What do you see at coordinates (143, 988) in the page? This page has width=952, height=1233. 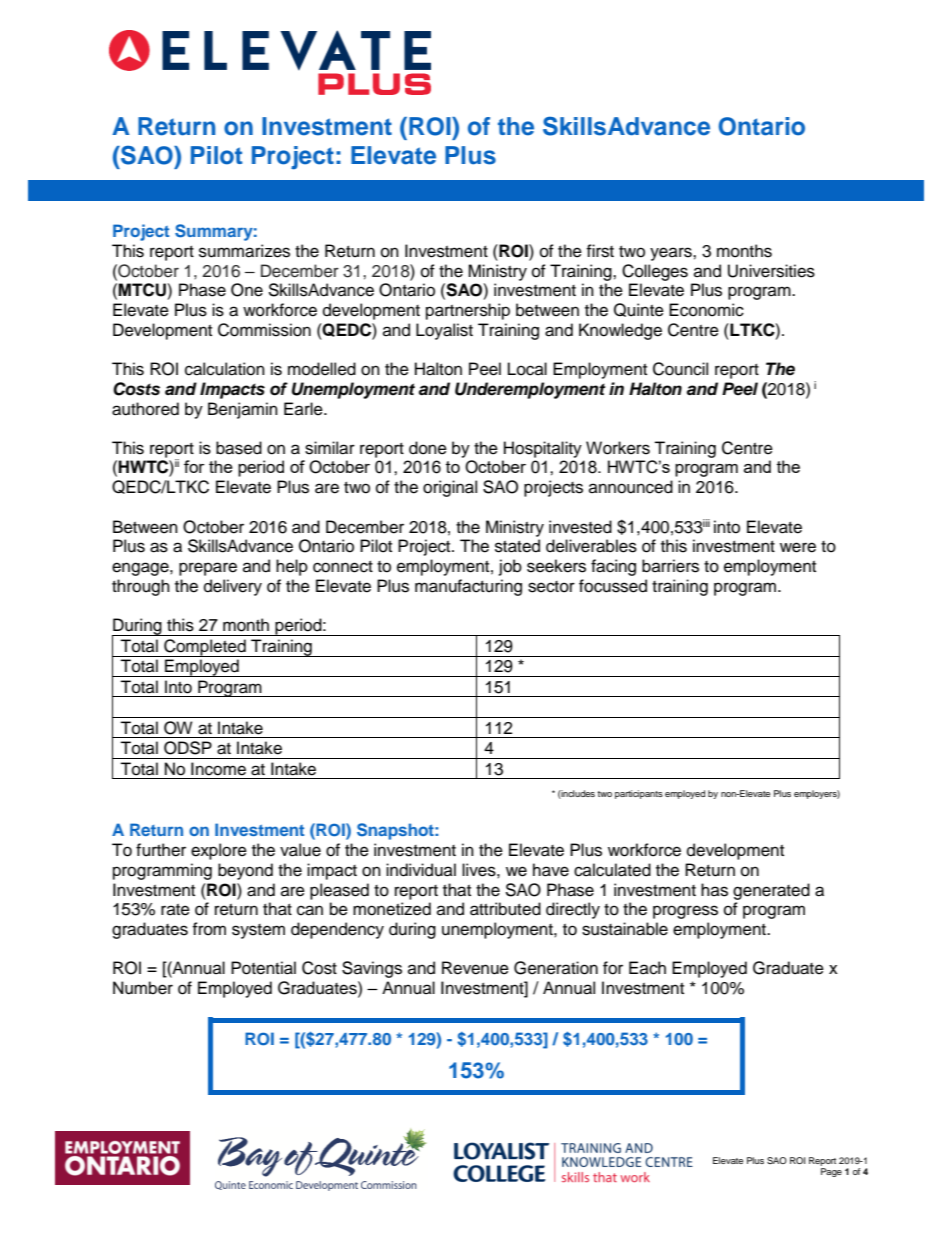 I see `Number` at bounding box center [143, 988].
